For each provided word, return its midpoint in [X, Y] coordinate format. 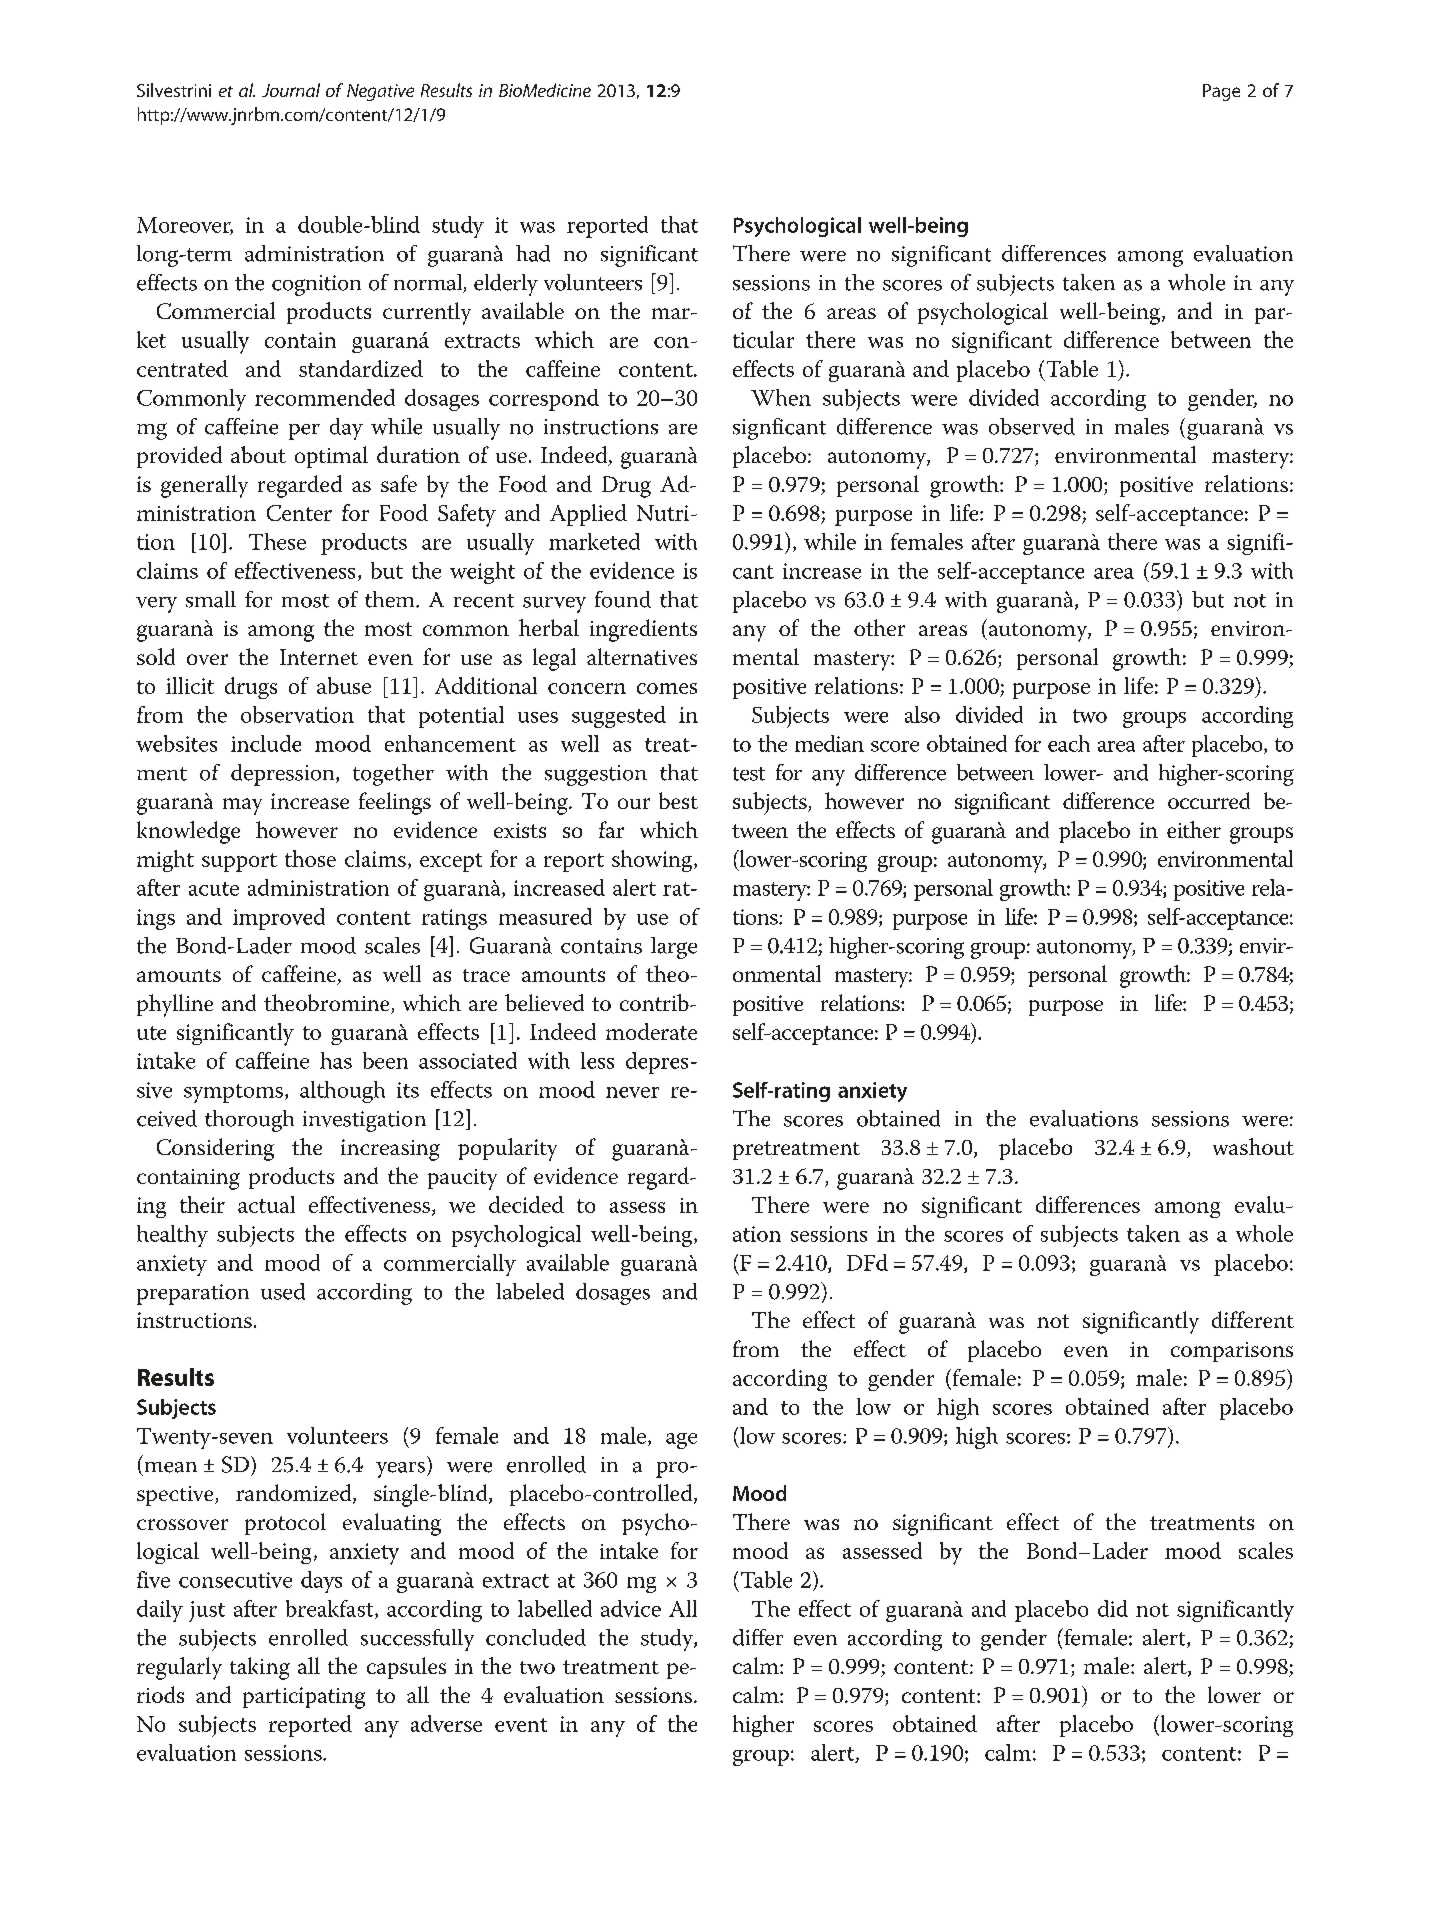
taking [260, 1668]
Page [1221, 92]
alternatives [642, 656]
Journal [291, 90]
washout [1253, 1146]
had [533, 253]
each [1069, 743]
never [632, 1092]
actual [266, 1204]
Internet [319, 657]
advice [631, 1608]
